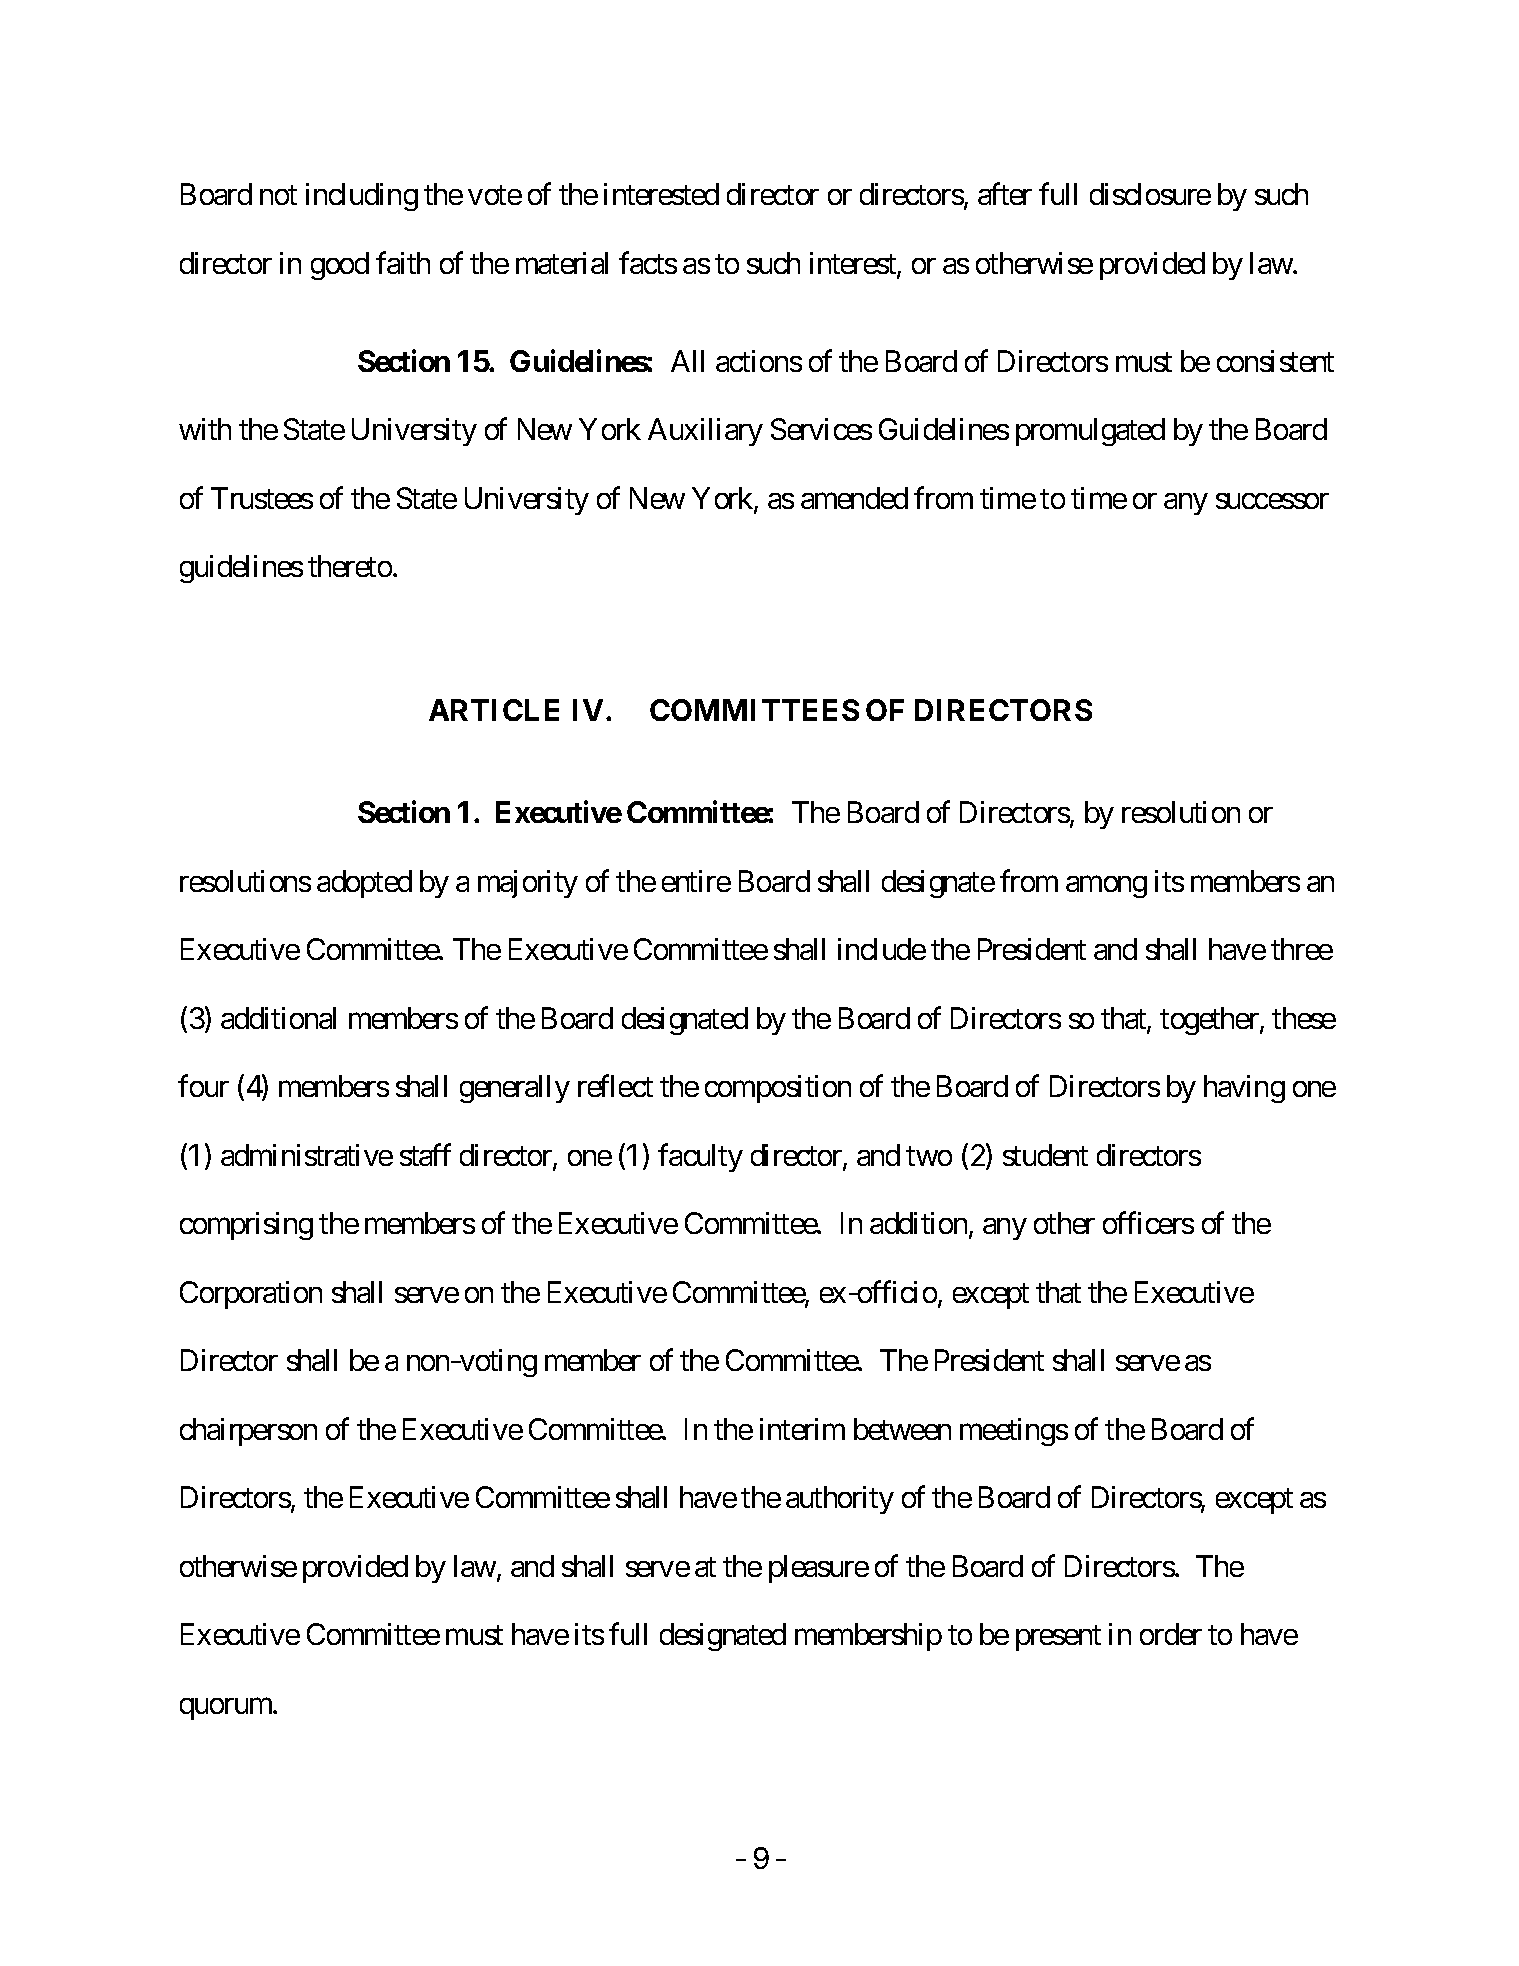  What do you see at coordinates (340, 266) in the screenshot?
I see `good` at bounding box center [340, 266].
